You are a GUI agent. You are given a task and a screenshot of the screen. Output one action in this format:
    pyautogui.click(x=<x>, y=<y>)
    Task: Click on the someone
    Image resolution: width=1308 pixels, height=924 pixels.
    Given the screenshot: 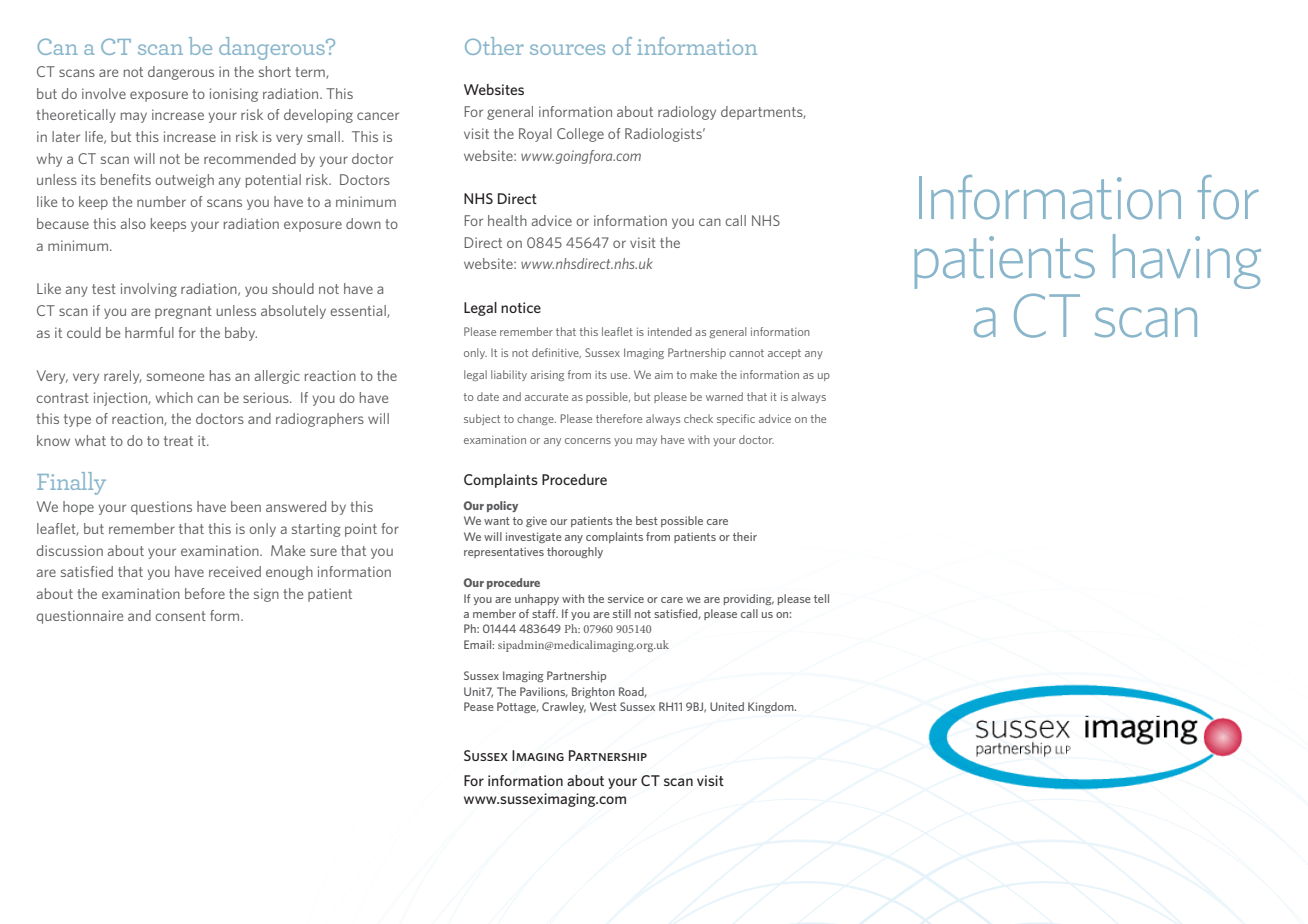 What is the action you would take?
    pyautogui.click(x=175, y=377)
